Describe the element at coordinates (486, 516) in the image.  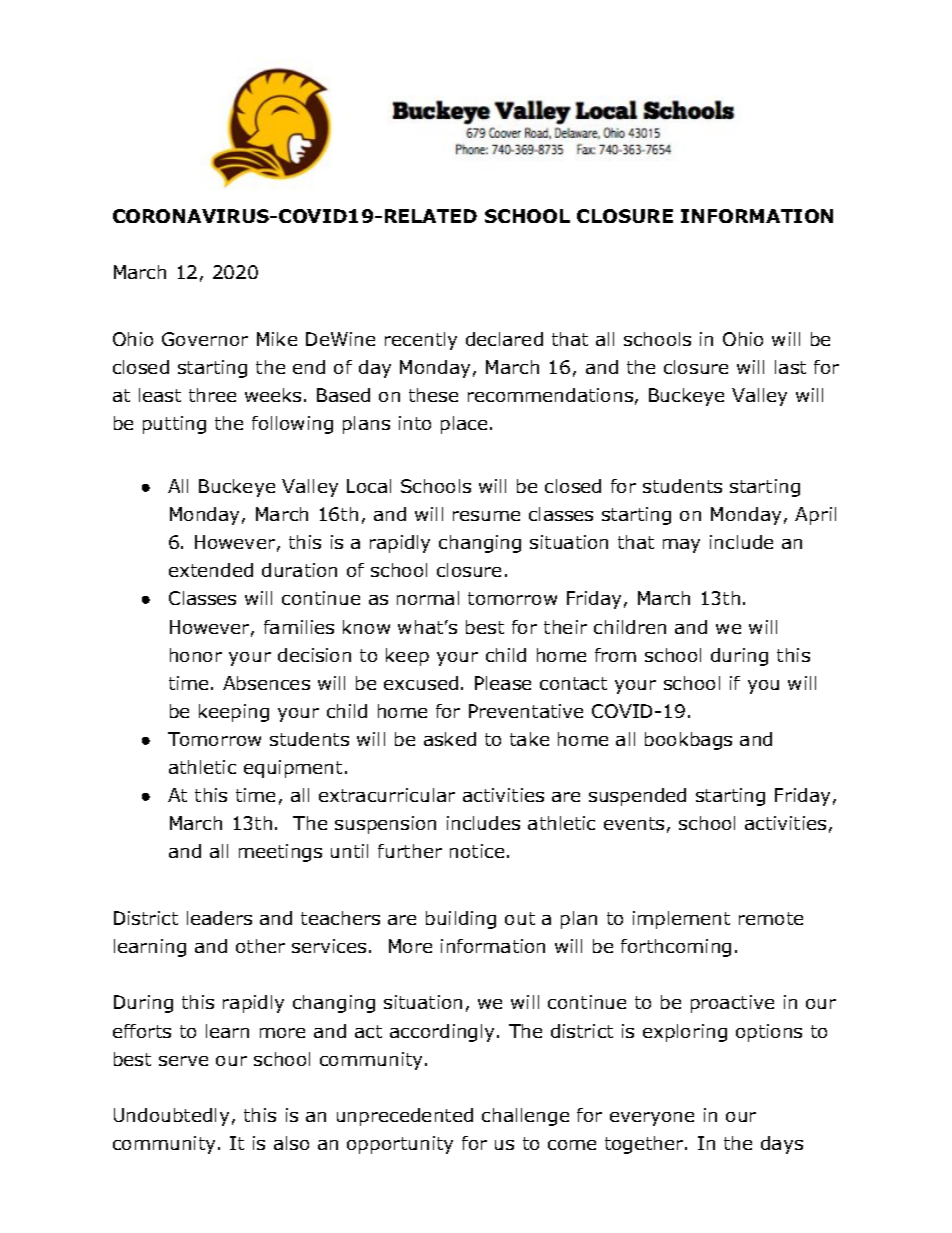
I see `resume` at that location.
